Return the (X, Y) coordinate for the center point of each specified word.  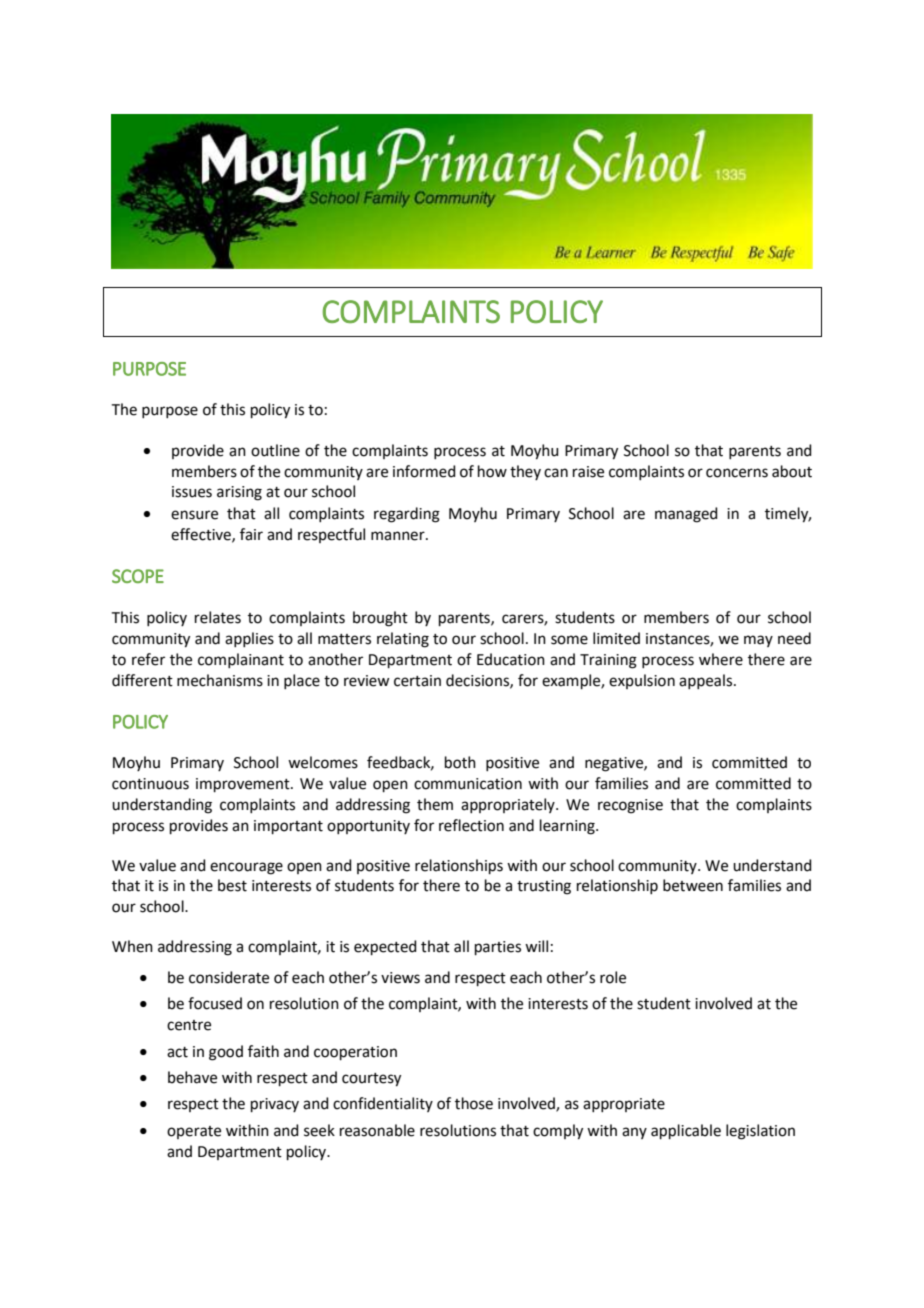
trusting (544, 887)
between (693, 885)
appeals (707, 681)
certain (417, 681)
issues (192, 492)
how (492, 471)
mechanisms (220, 680)
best (232, 885)
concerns (737, 473)
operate (194, 1132)
